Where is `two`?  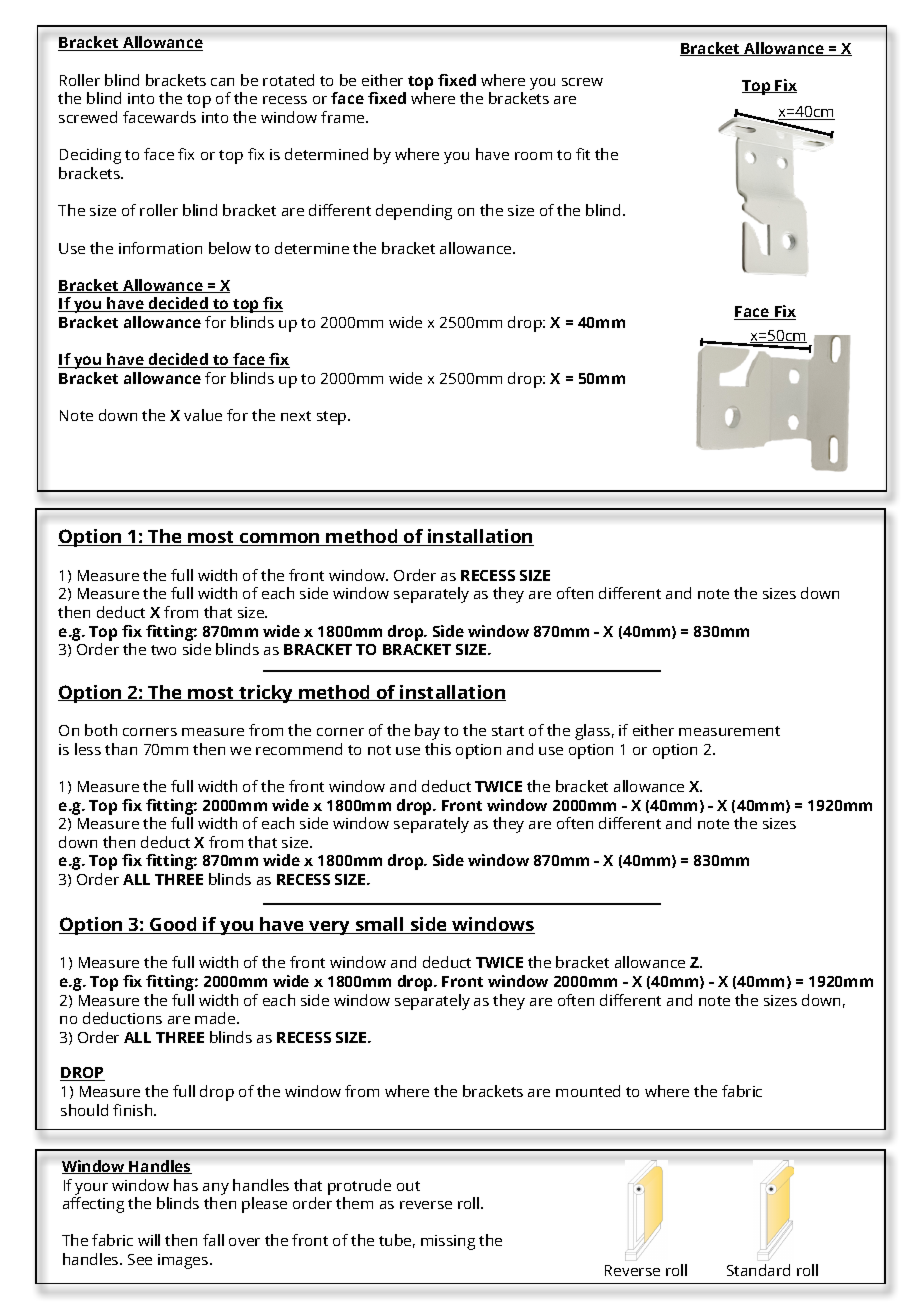
two is located at coordinates (163, 650).
